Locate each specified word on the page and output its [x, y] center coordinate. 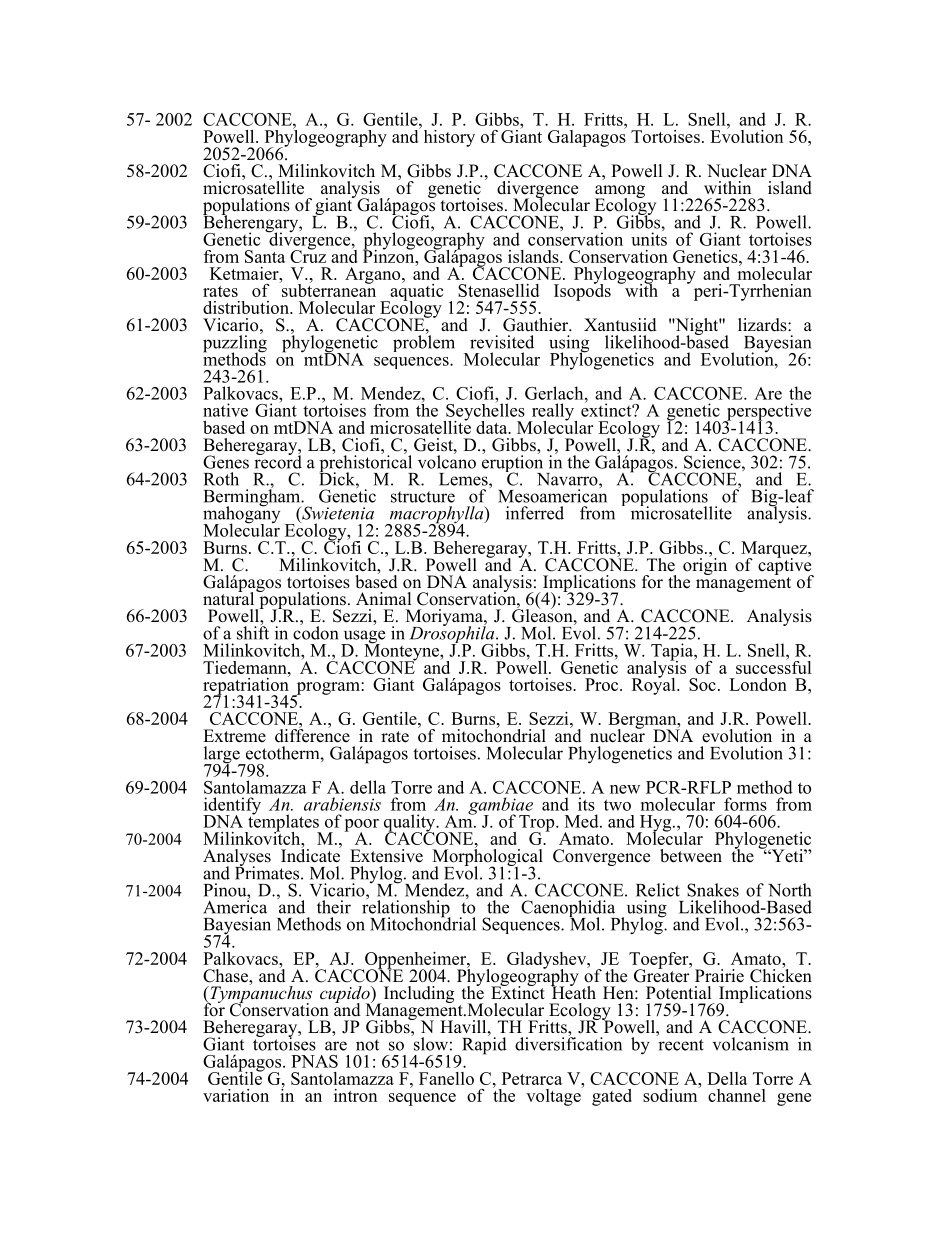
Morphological [488, 857]
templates [283, 823]
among [620, 192]
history [449, 138]
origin [705, 565]
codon [315, 632]
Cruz [308, 255]
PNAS [314, 1061]
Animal [384, 598]
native [225, 410]
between [691, 856]
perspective [767, 413]
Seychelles [484, 412]
